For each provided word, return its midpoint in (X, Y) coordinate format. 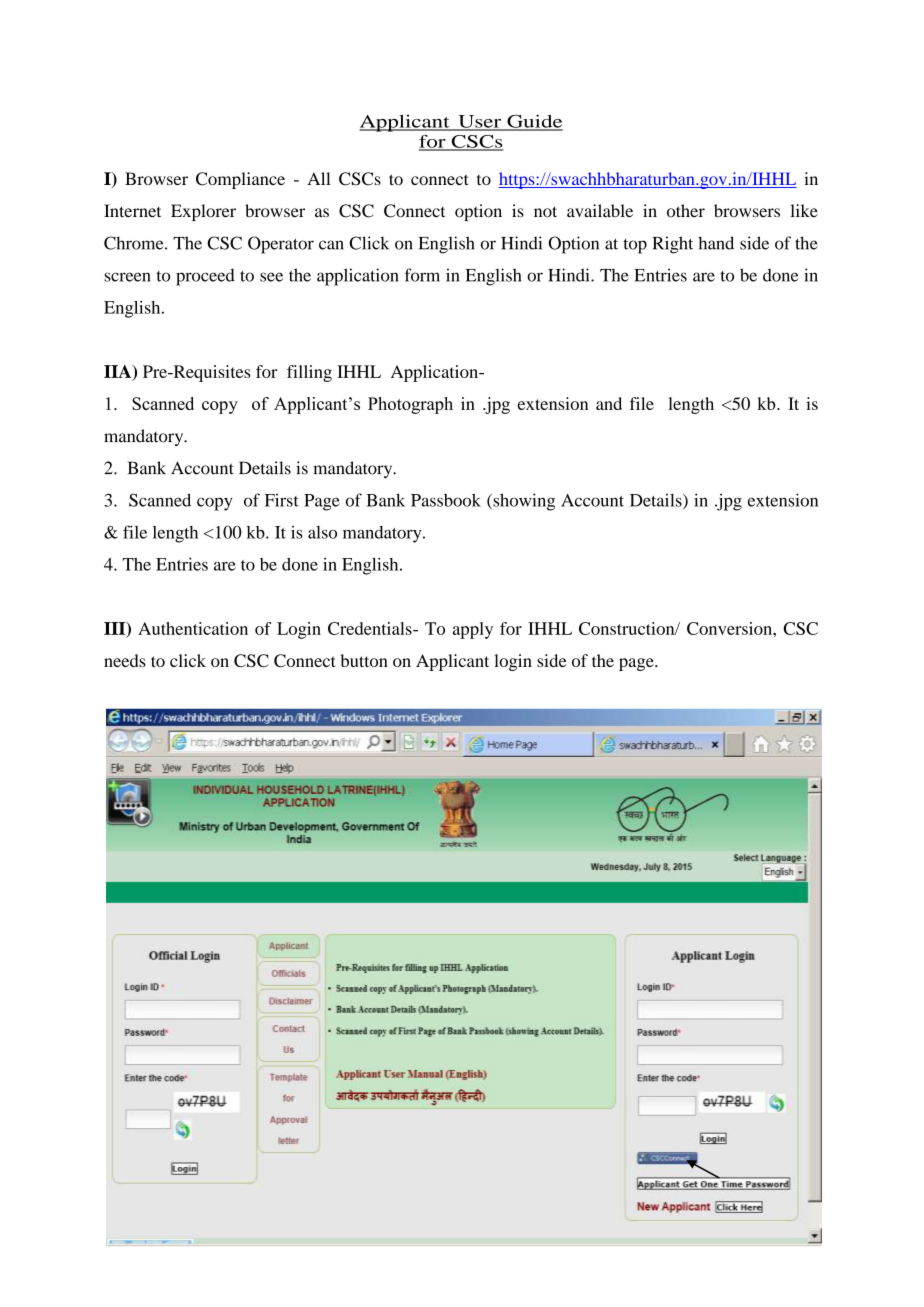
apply (473, 630)
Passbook (446, 500)
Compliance (240, 180)
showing (523, 502)
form (422, 275)
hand (716, 243)
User (480, 122)
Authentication (193, 628)
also (322, 532)
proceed (205, 277)
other (686, 210)
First (282, 500)
